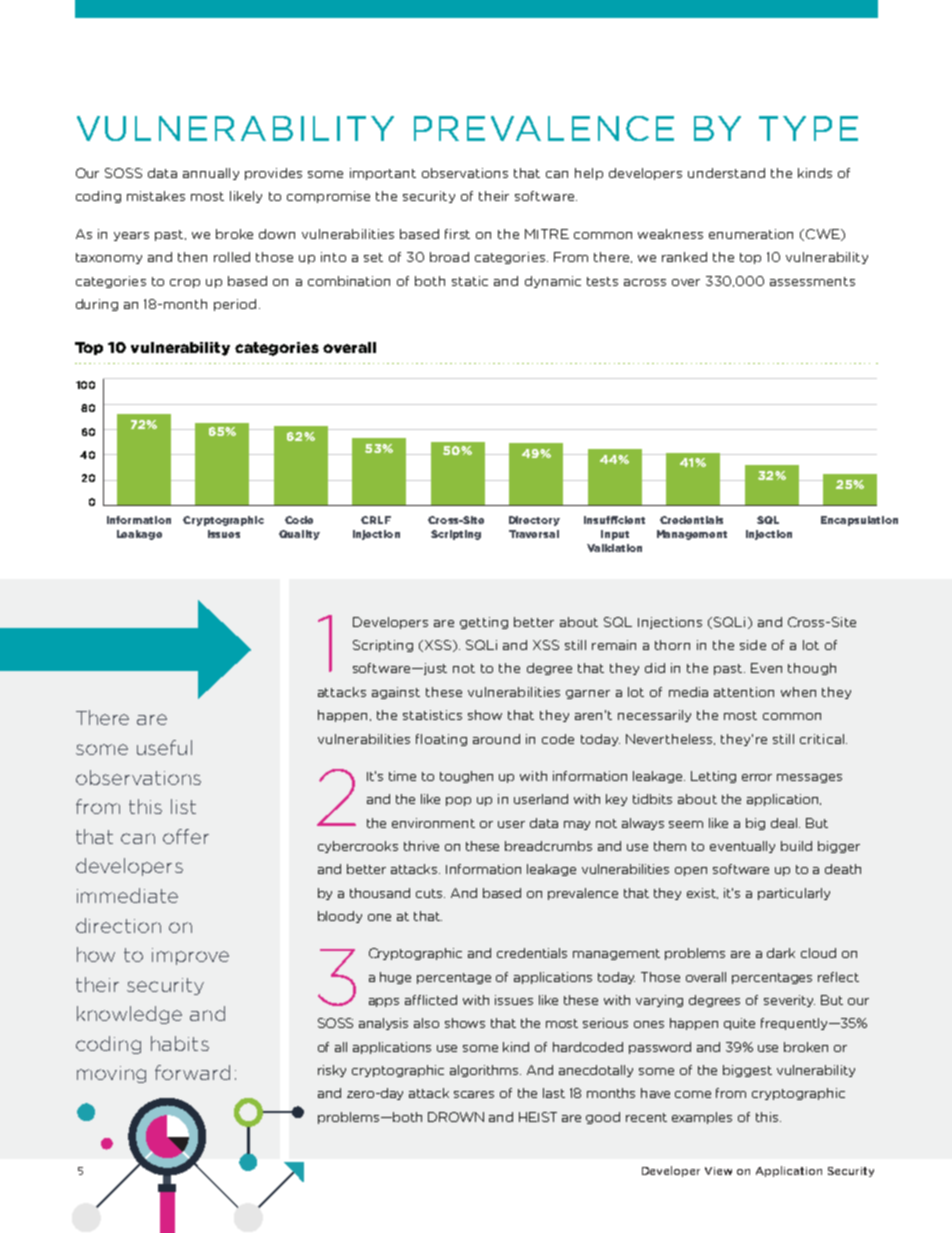 The height and width of the screenshot is (1233, 952). I want to click on useful, so click(164, 747).
